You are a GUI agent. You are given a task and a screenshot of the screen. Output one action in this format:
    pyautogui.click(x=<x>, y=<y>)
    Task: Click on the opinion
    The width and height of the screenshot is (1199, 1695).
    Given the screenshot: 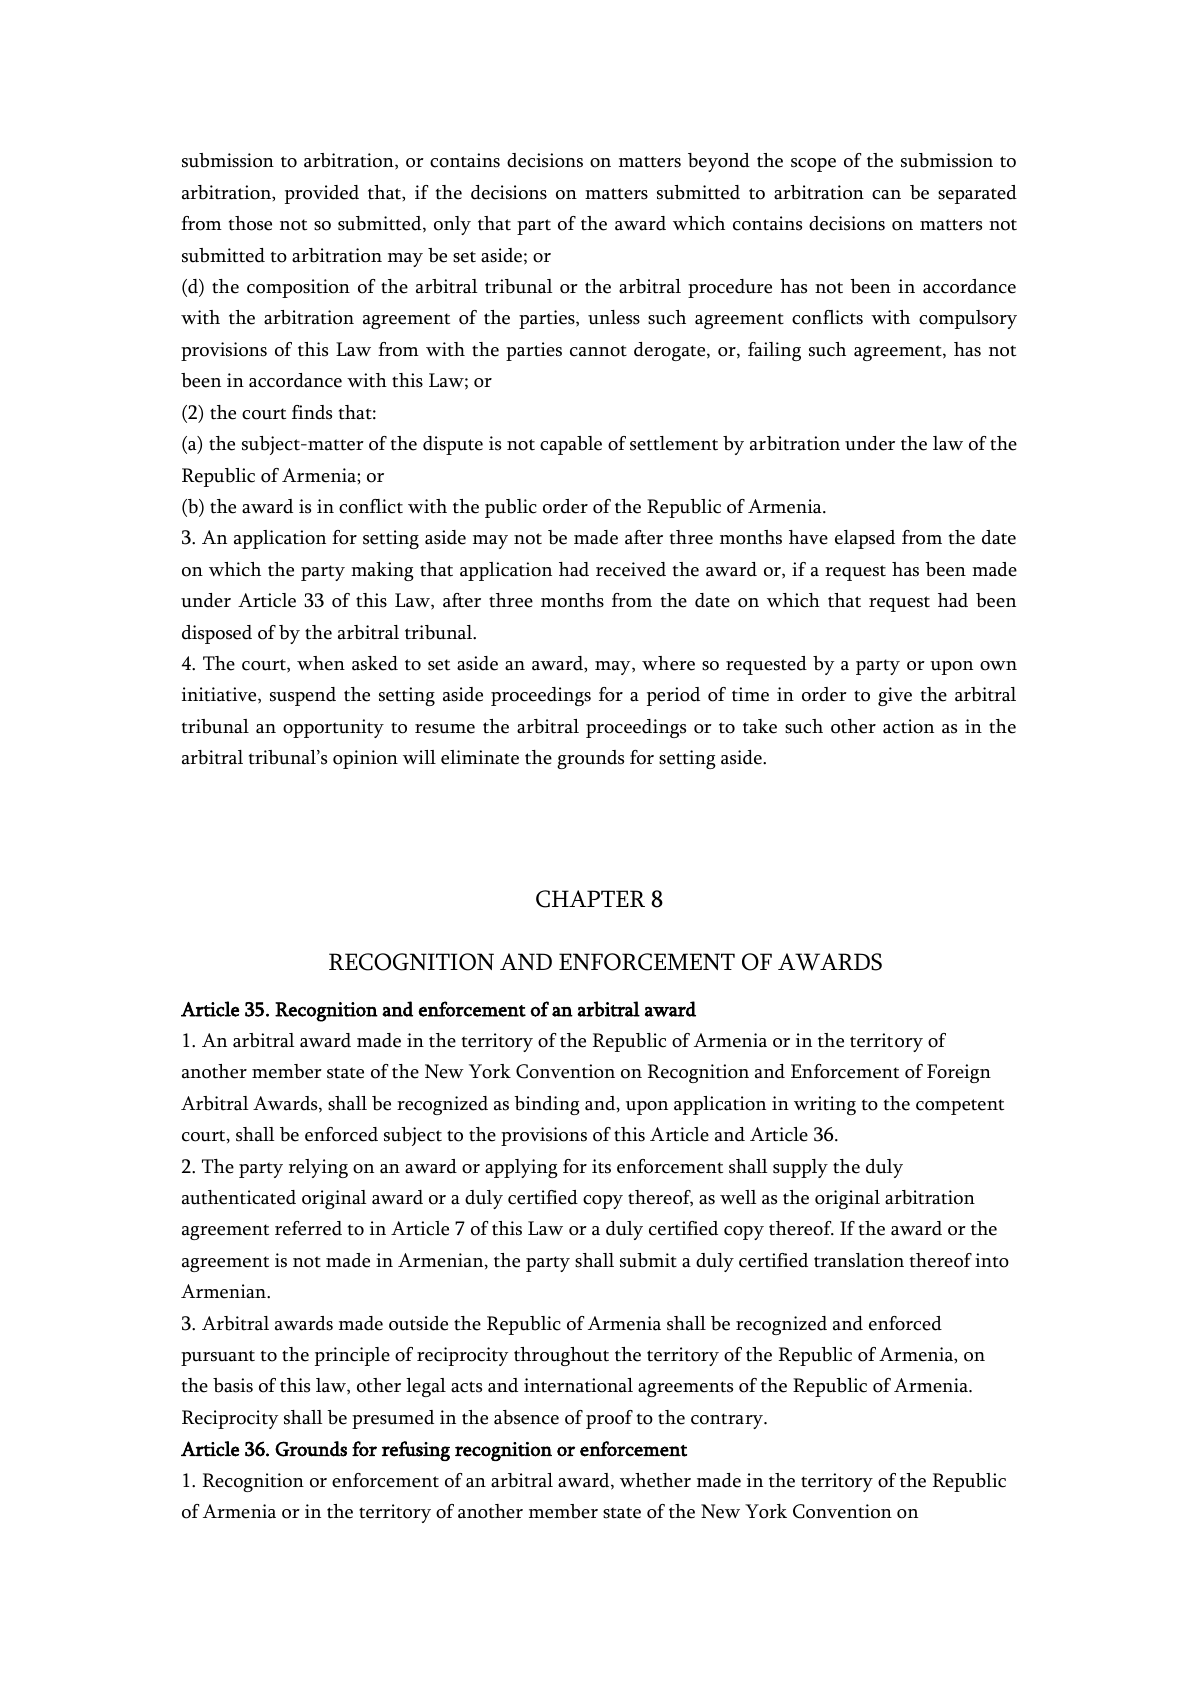 What is the action you would take?
    pyautogui.click(x=365, y=759)
